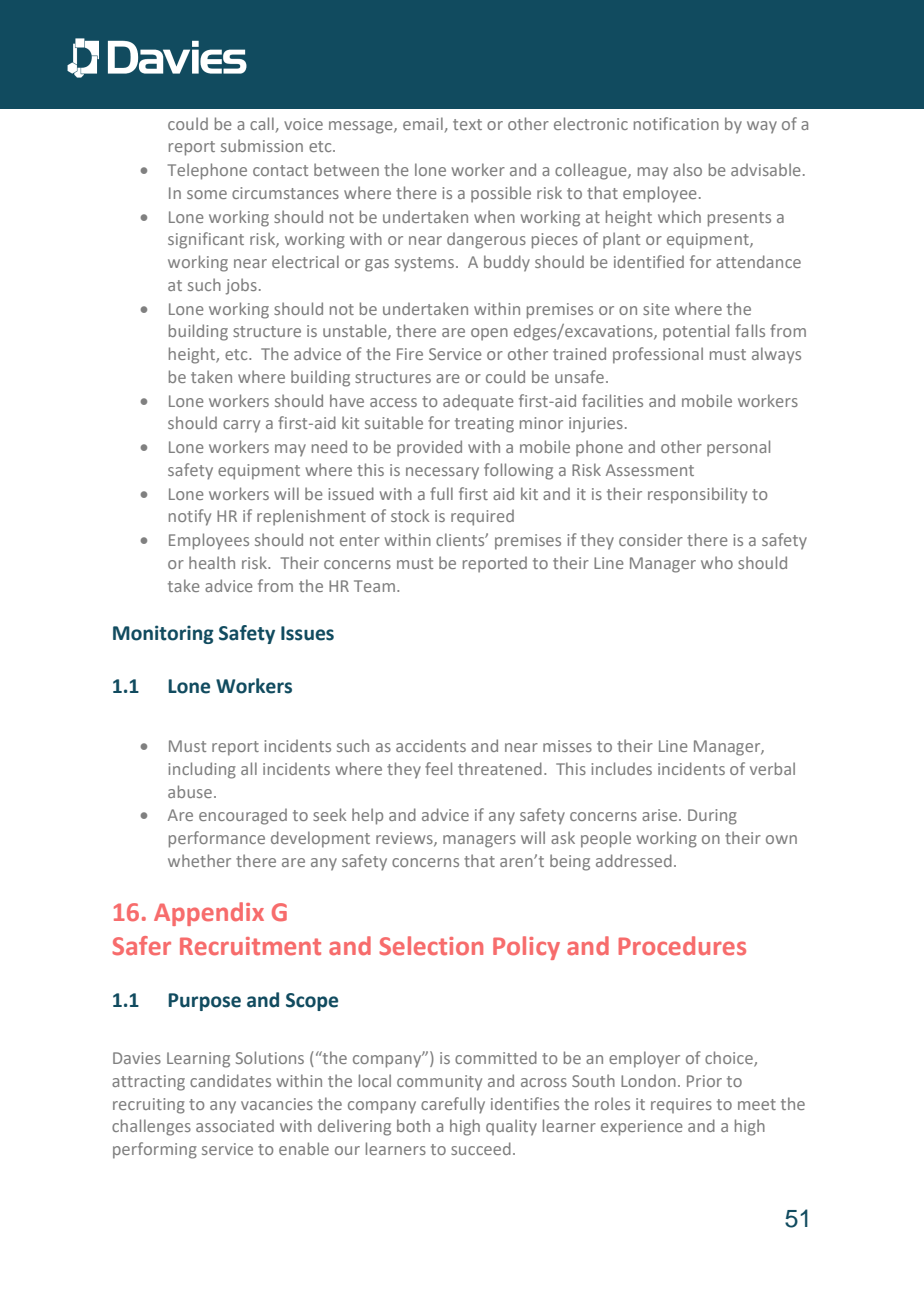 The height and width of the page is (1308, 924). Describe the element at coordinates (687, 169) in the page. I see `also` at that location.
